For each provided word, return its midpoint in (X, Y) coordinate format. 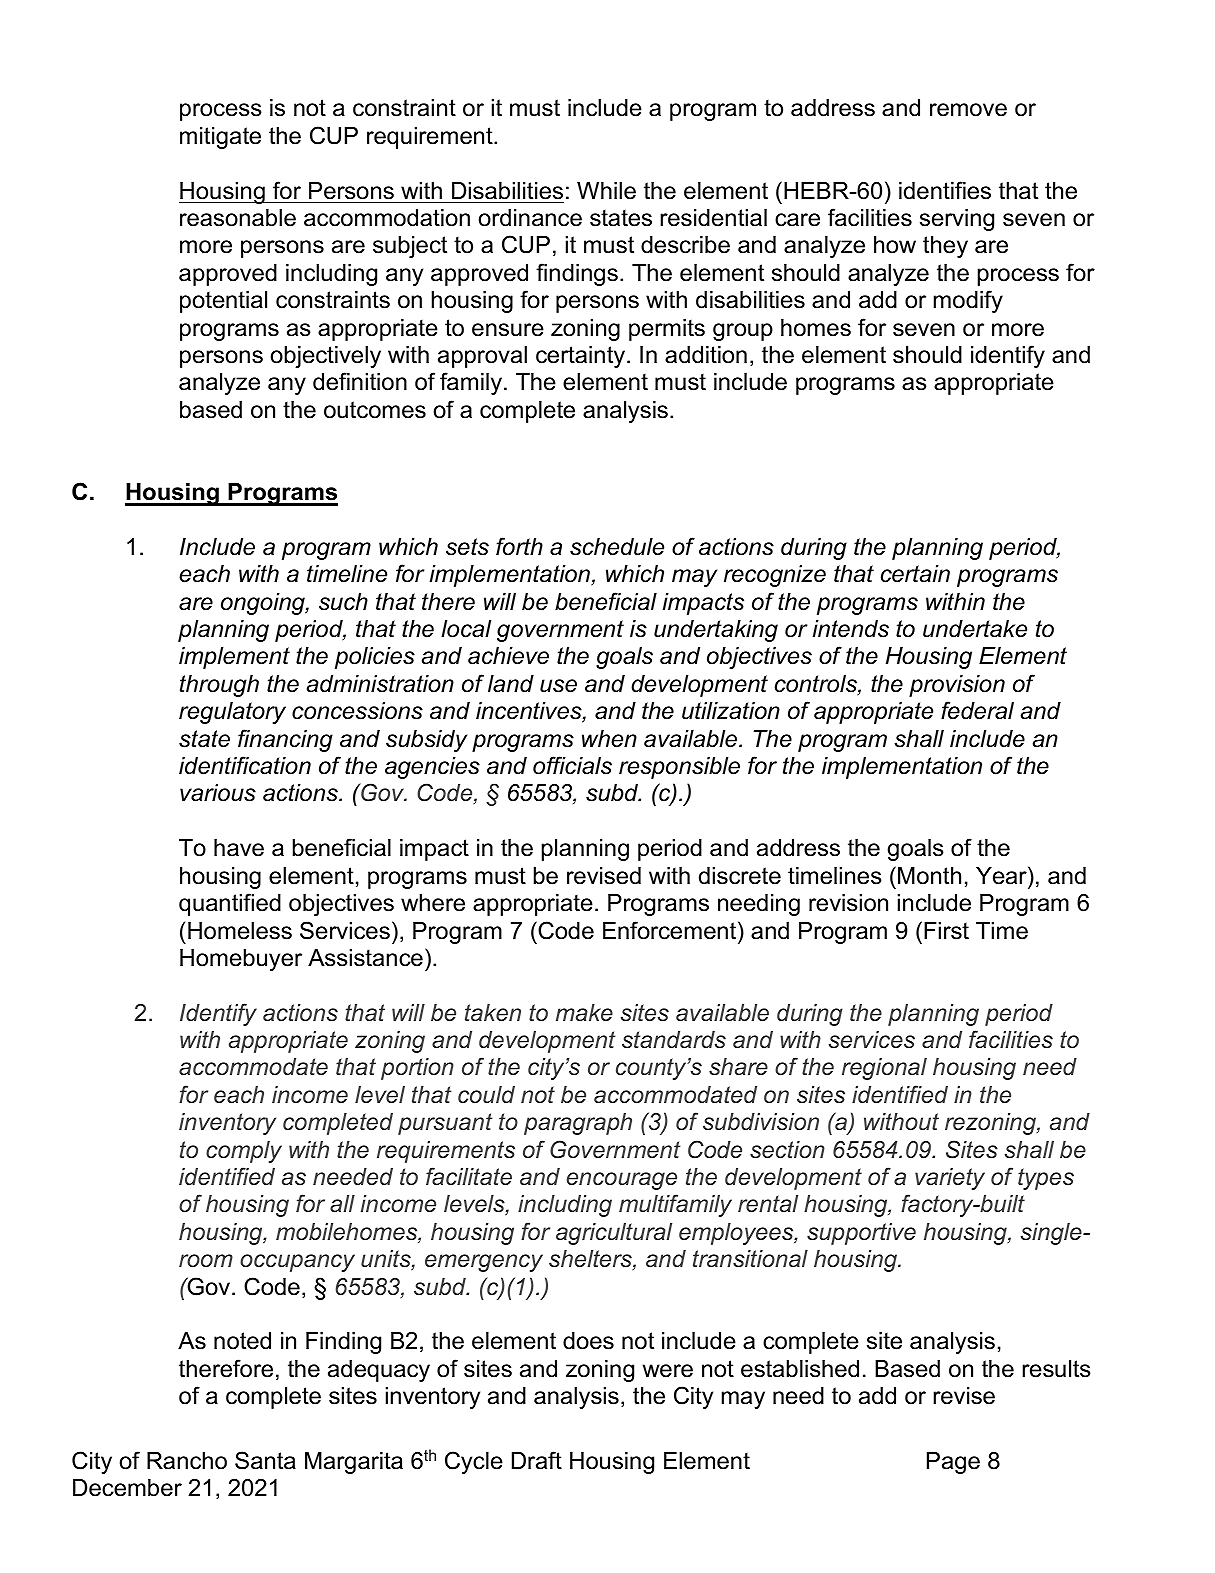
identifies (945, 190)
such (343, 602)
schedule (617, 547)
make (584, 1013)
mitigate (220, 138)
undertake (975, 629)
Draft (537, 1460)
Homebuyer (241, 960)
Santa (265, 1460)
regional (884, 1069)
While (606, 191)
